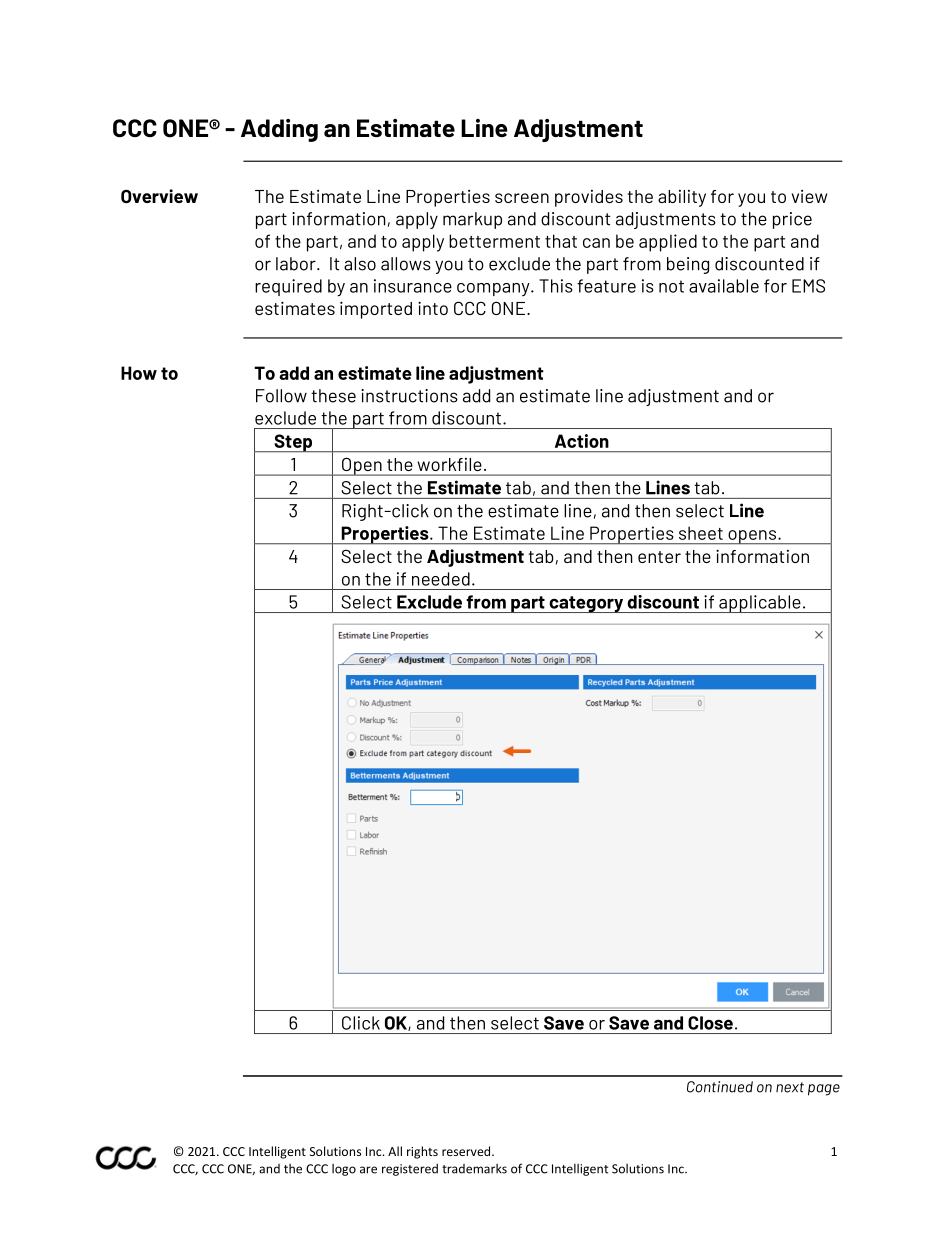 The image size is (952, 1233). I want to click on Follow, so click(281, 396).
